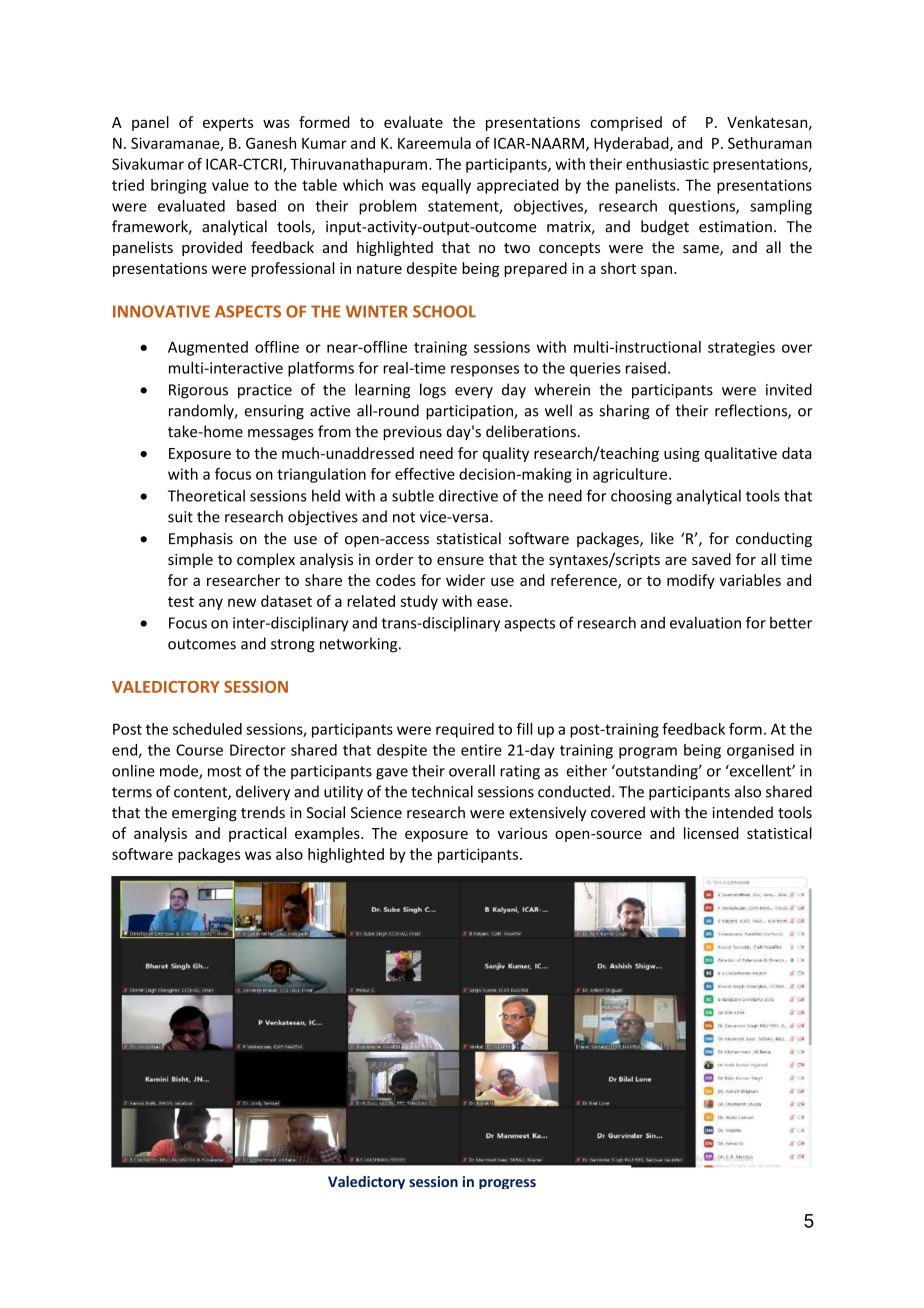 This screenshot has height=1308, width=924. What do you see at coordinates (198, 391) in the screenshot?
I see `Rigorous` at bounding box center [198, 391].
